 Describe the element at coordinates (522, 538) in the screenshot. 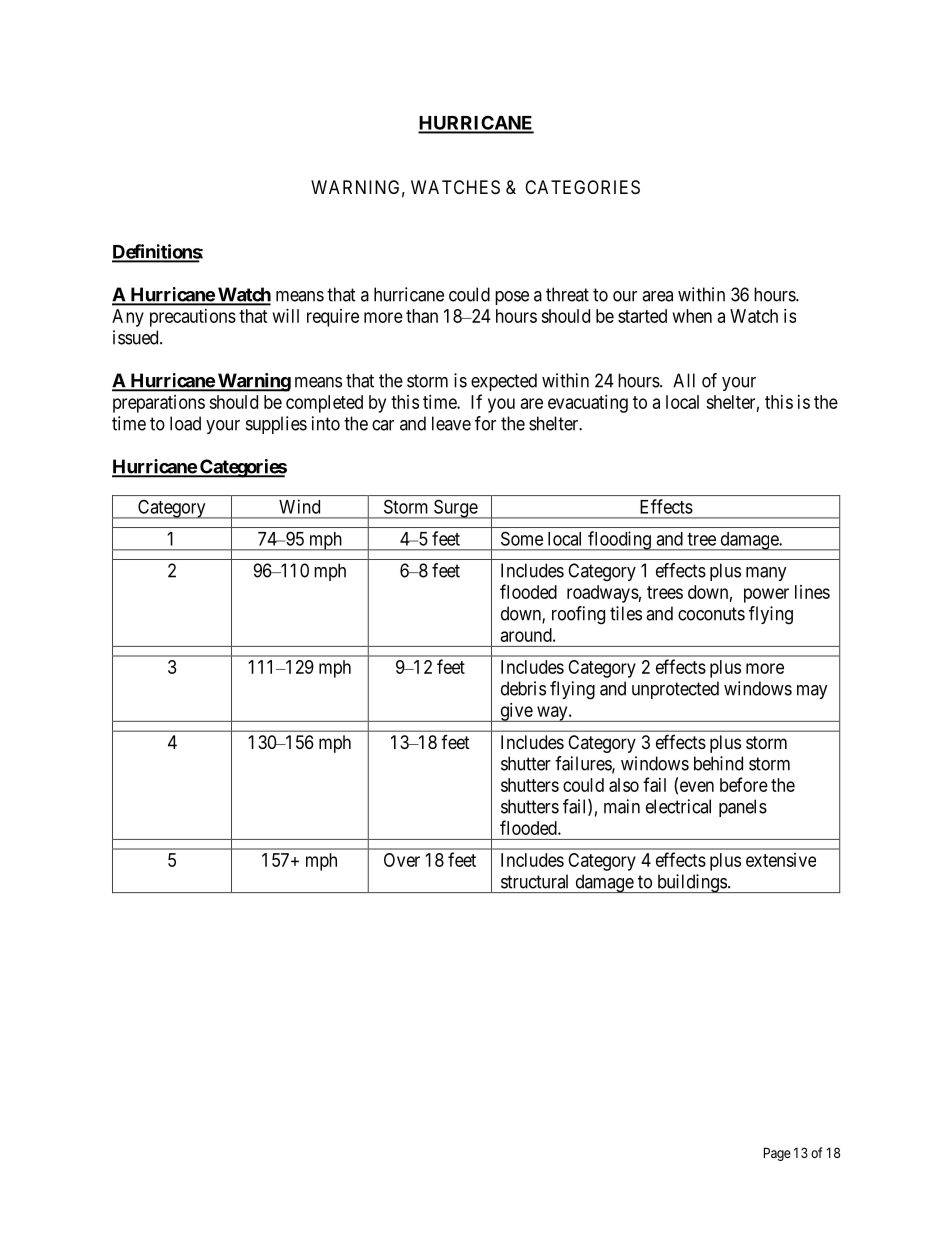

I see `Some` at that location.
